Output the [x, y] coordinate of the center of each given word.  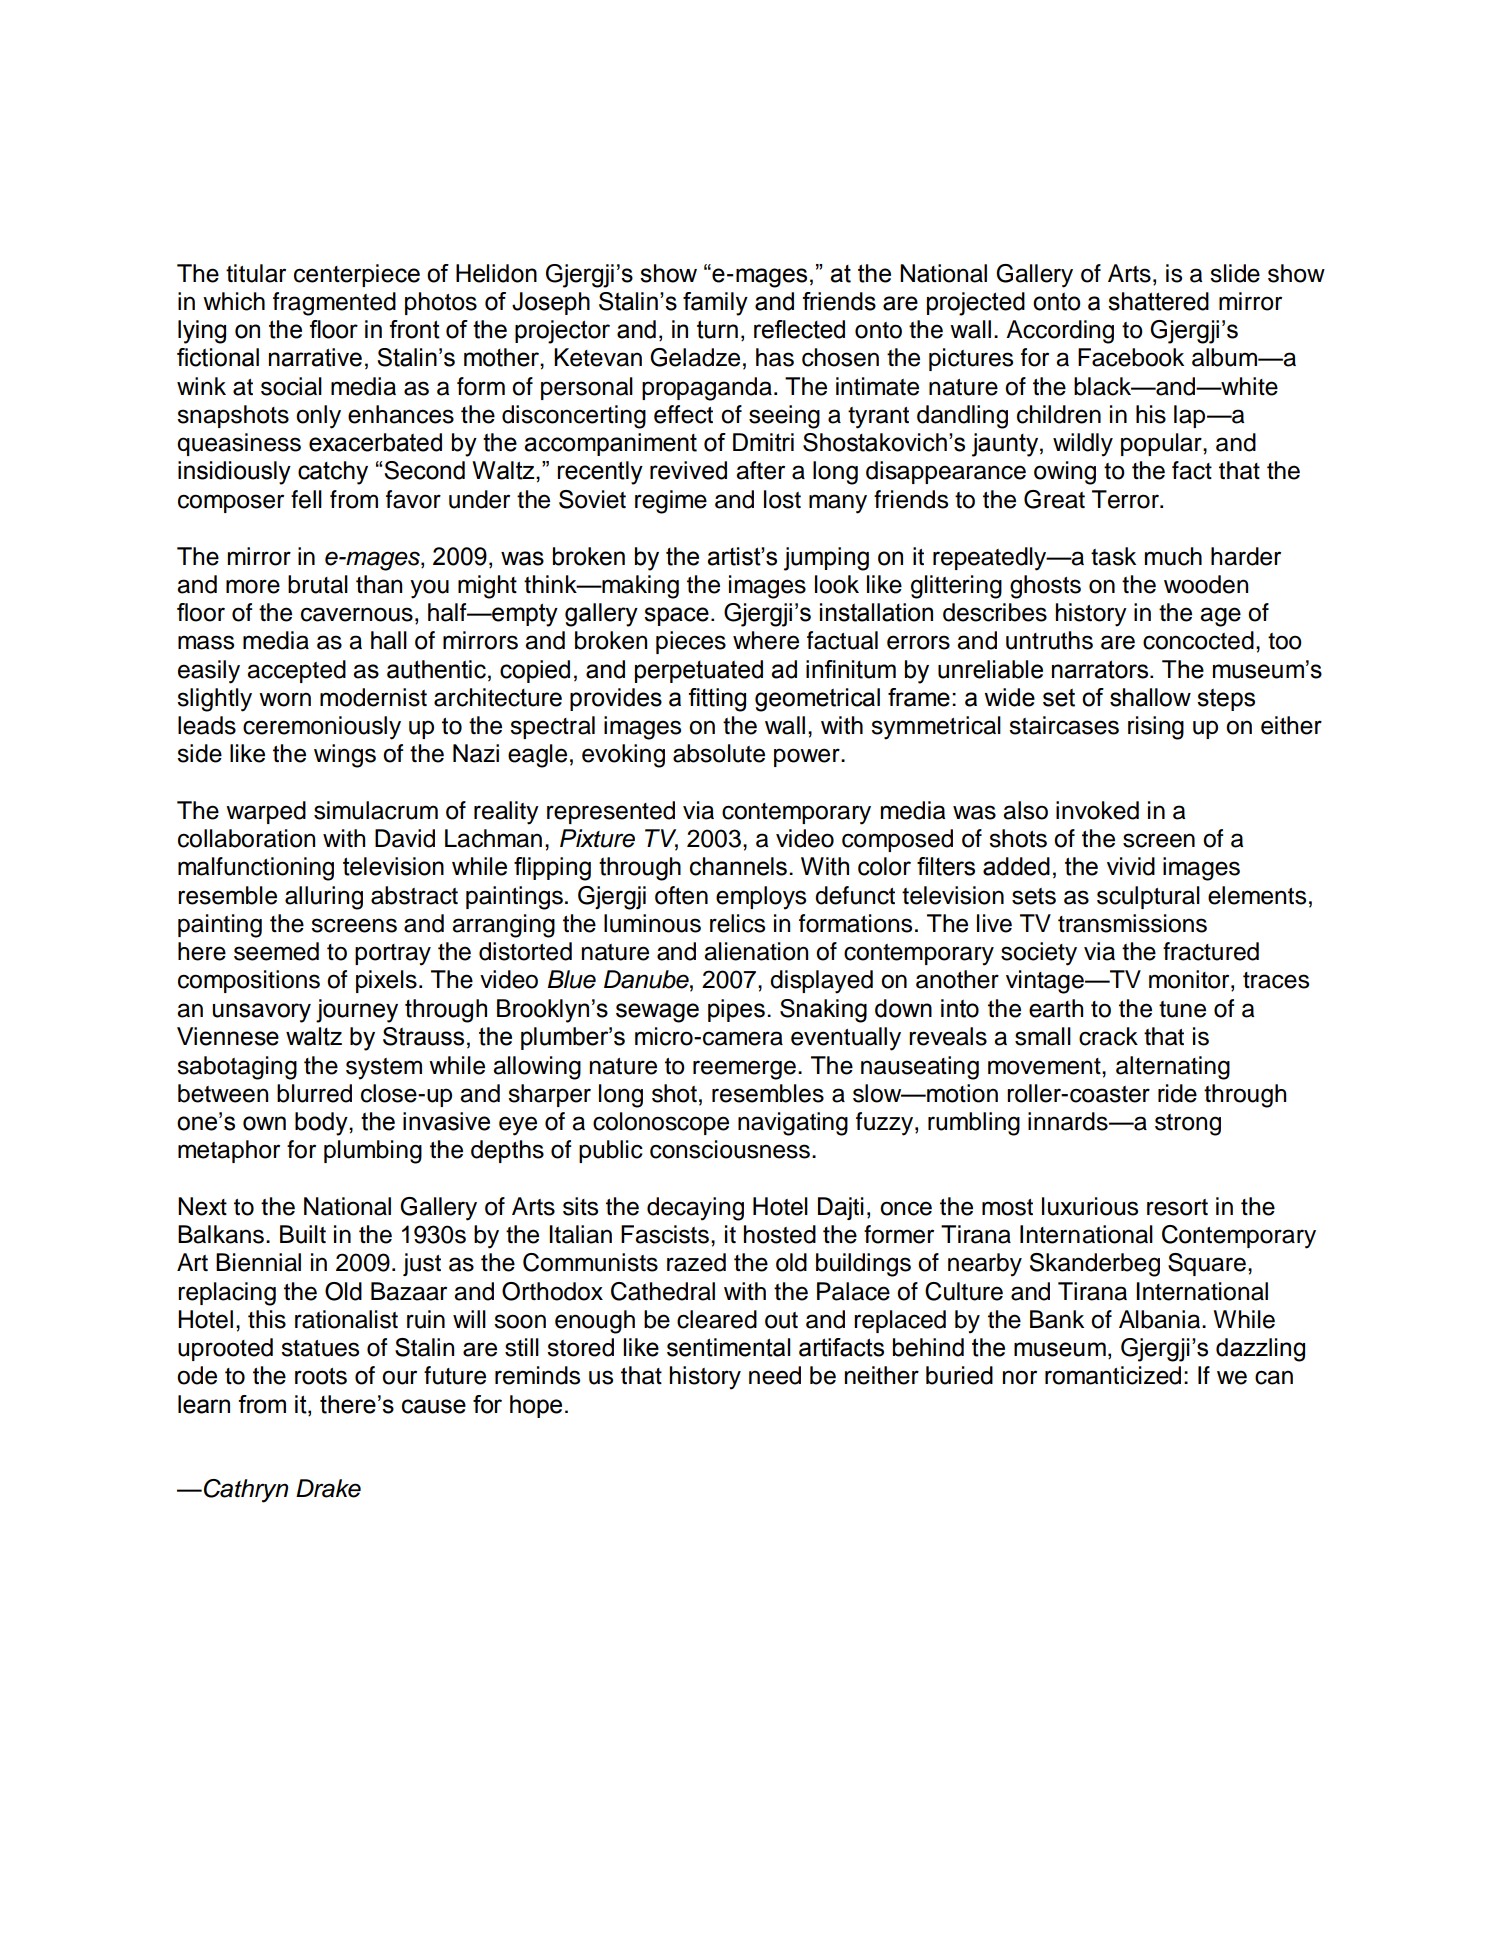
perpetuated [699, 671]
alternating [1173, 1068]
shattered [1158, 301]
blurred [314, 1093]
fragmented [334, 304]
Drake [328, 1488]
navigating [793, 1124]
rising [1156, 728]
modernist [373, 697]
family [715, 304]
